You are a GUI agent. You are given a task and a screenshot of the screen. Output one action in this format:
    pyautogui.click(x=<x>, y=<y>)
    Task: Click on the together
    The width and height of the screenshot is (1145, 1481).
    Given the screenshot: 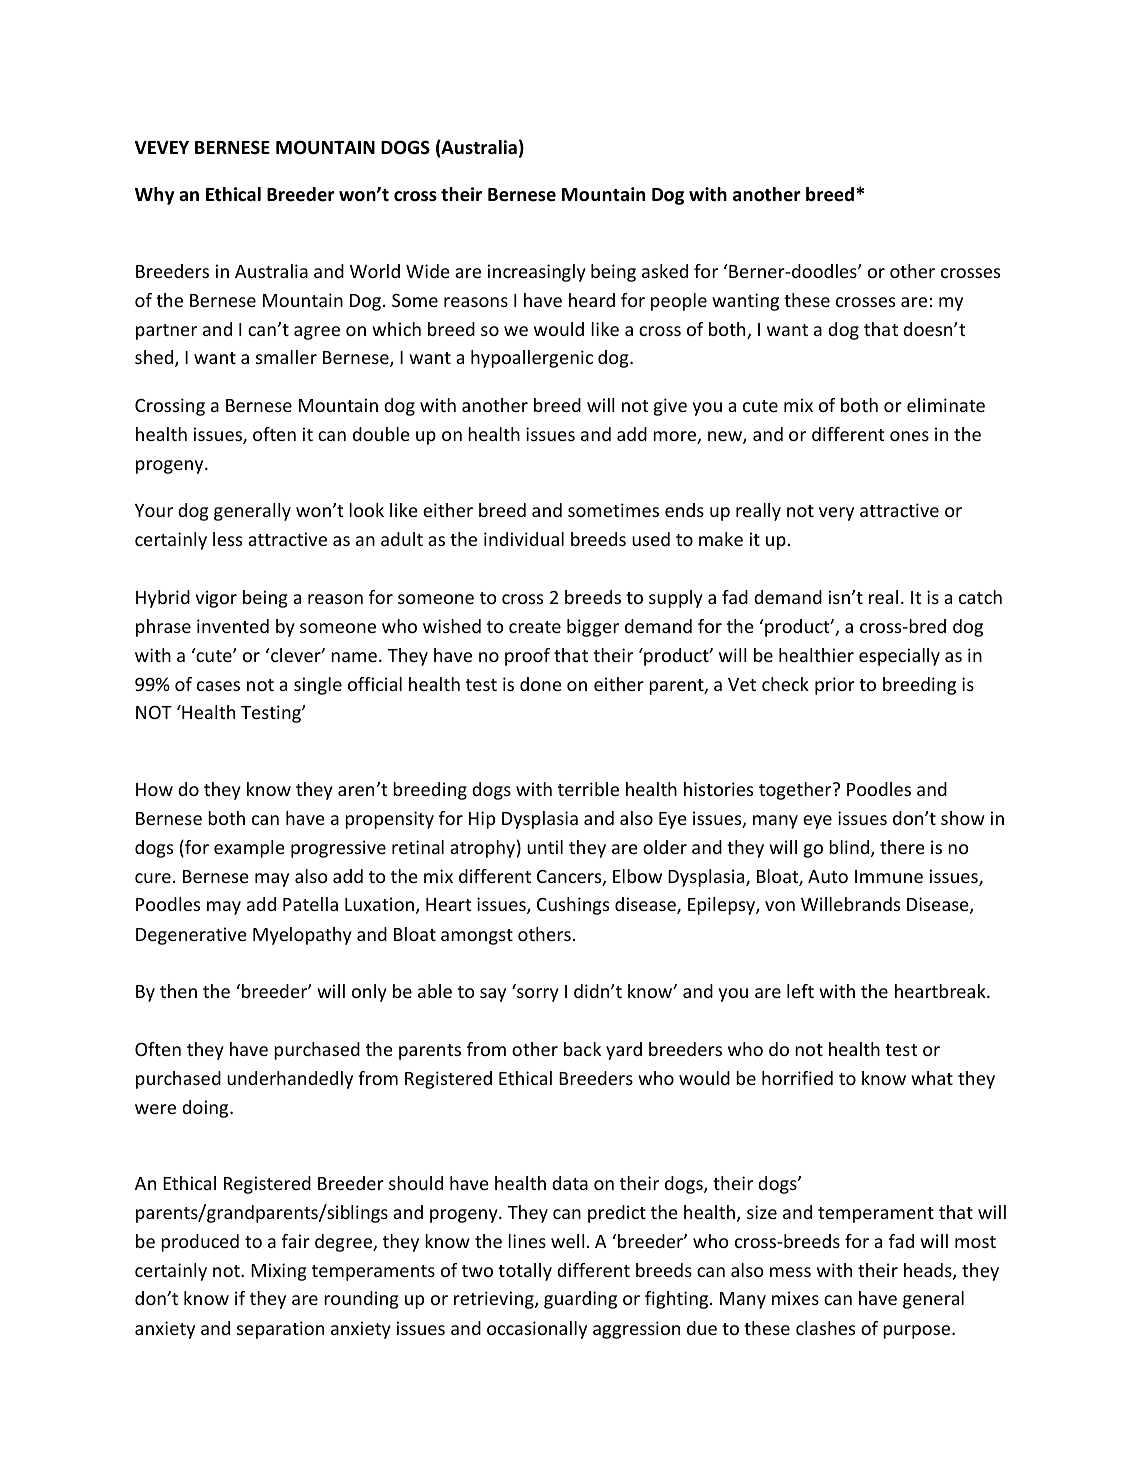 What is the action you would take?
    pyautogui.click(x=796, y=791)
